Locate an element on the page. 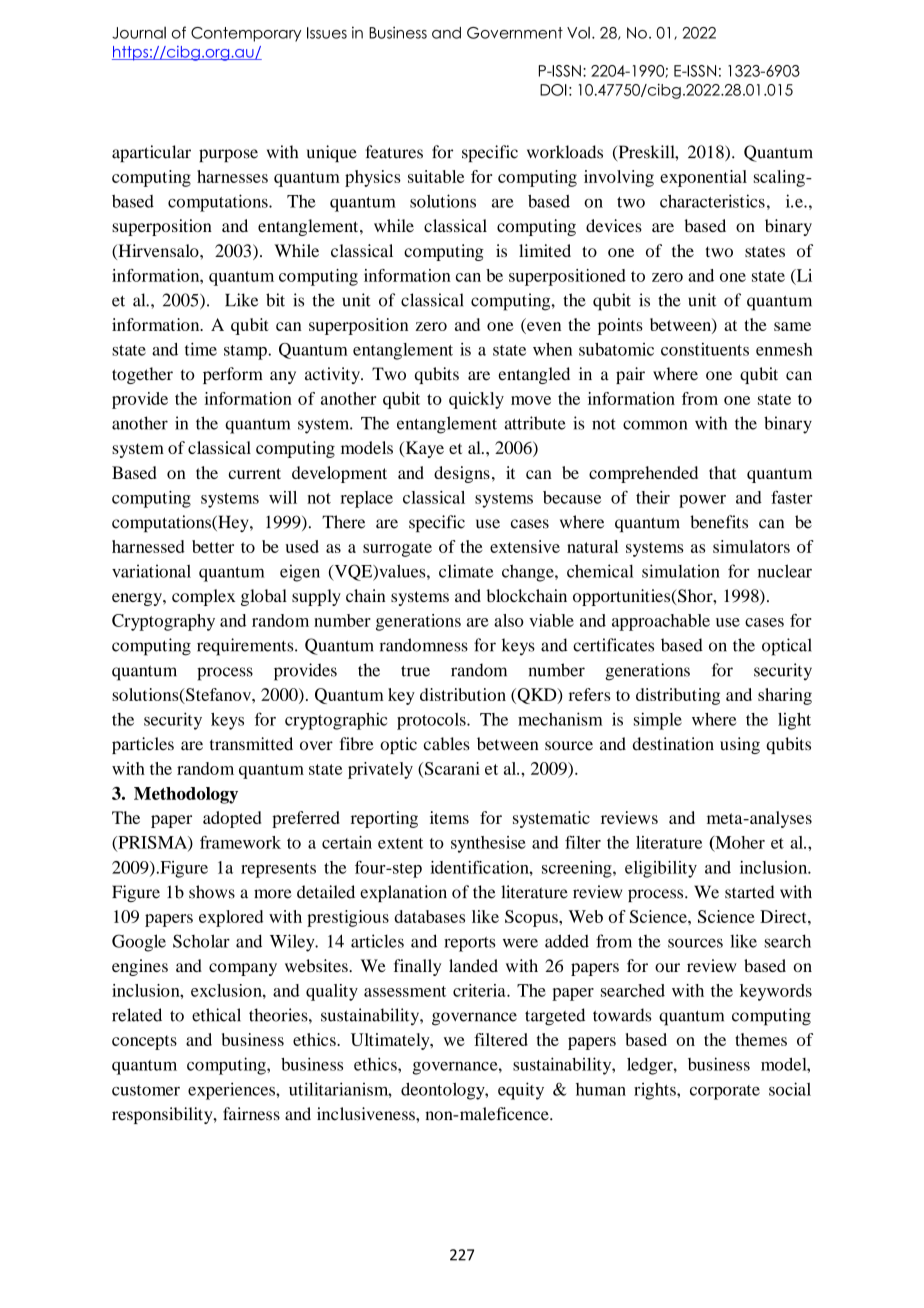 The height and width of the image is (1308, 924). simulation is located at coordinates (681, 571).
